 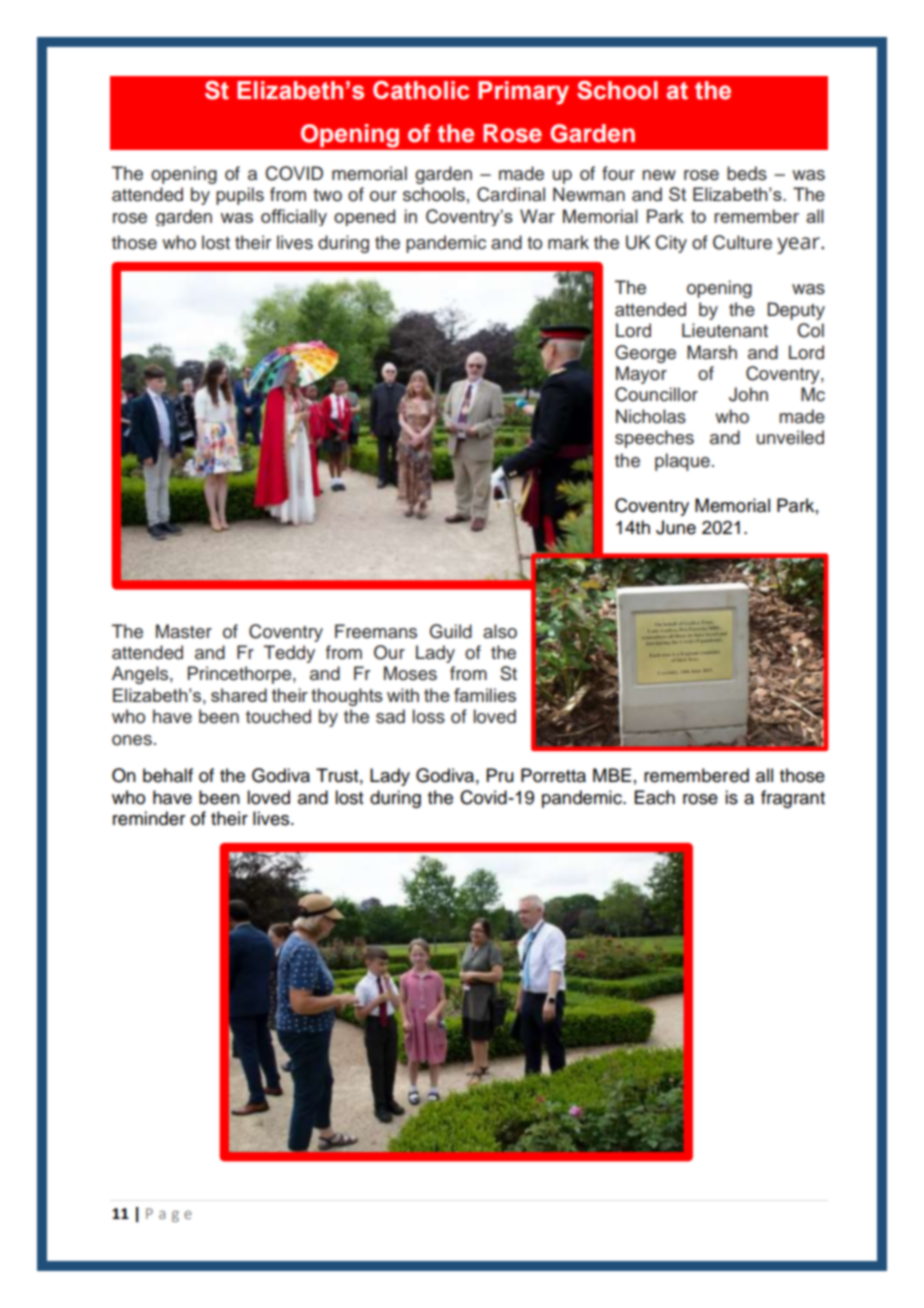 I want to click on Master, so click(x=184, y=631).
